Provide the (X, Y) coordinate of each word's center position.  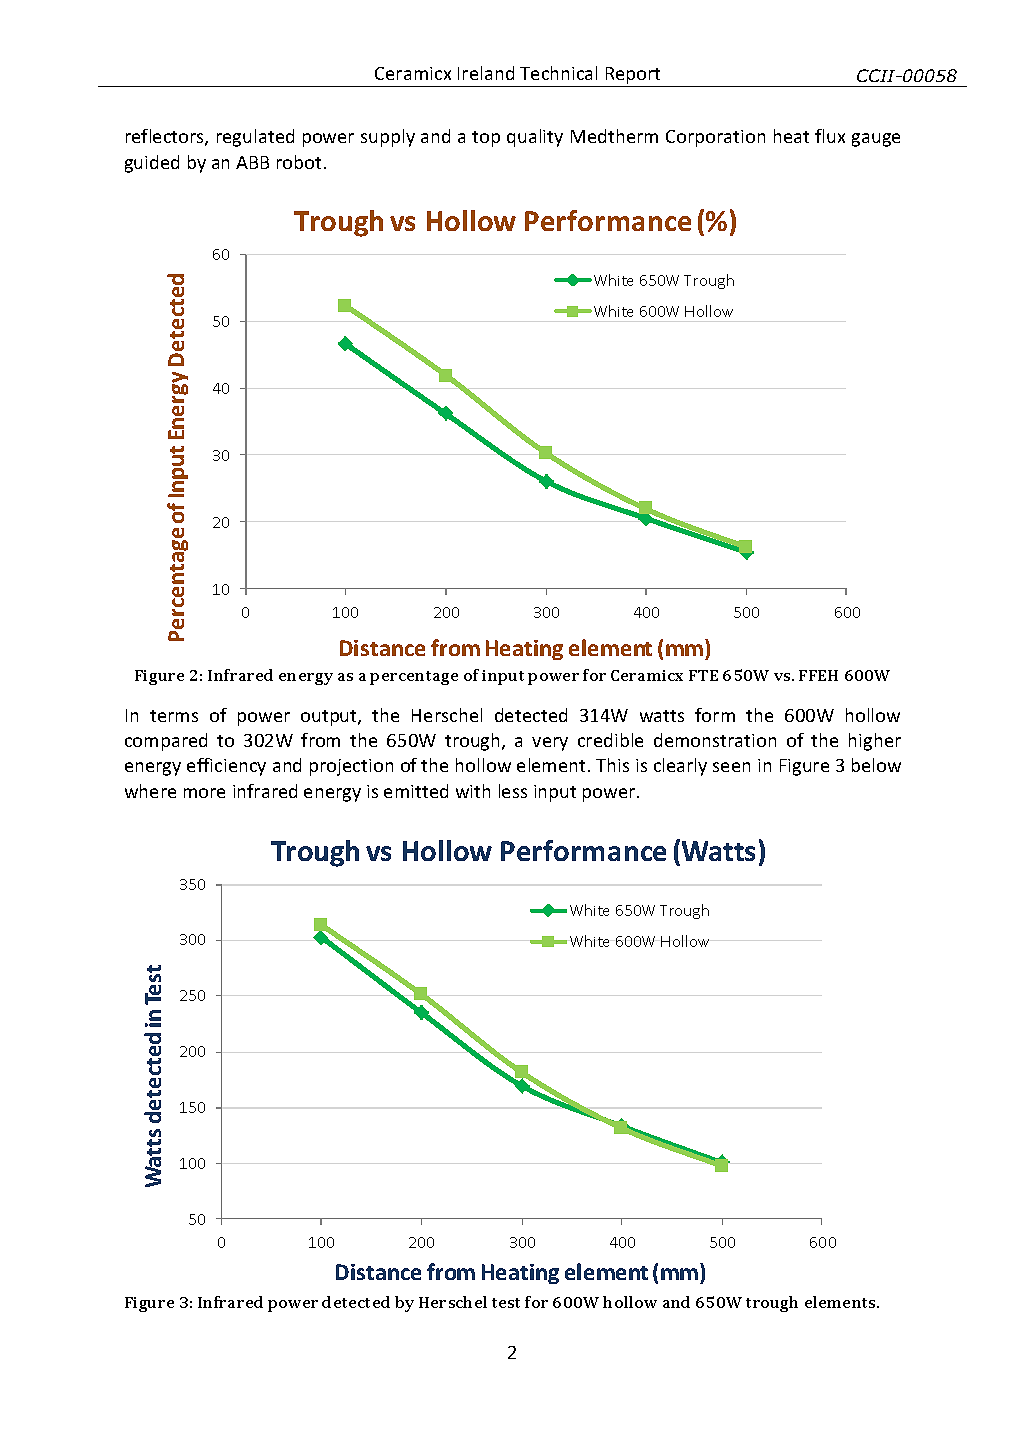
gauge (876, 140)
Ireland (486, 73)
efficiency (226, 767)
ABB (252, 162)
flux (830, 136)
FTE (703, 675)
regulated (255, 138)
